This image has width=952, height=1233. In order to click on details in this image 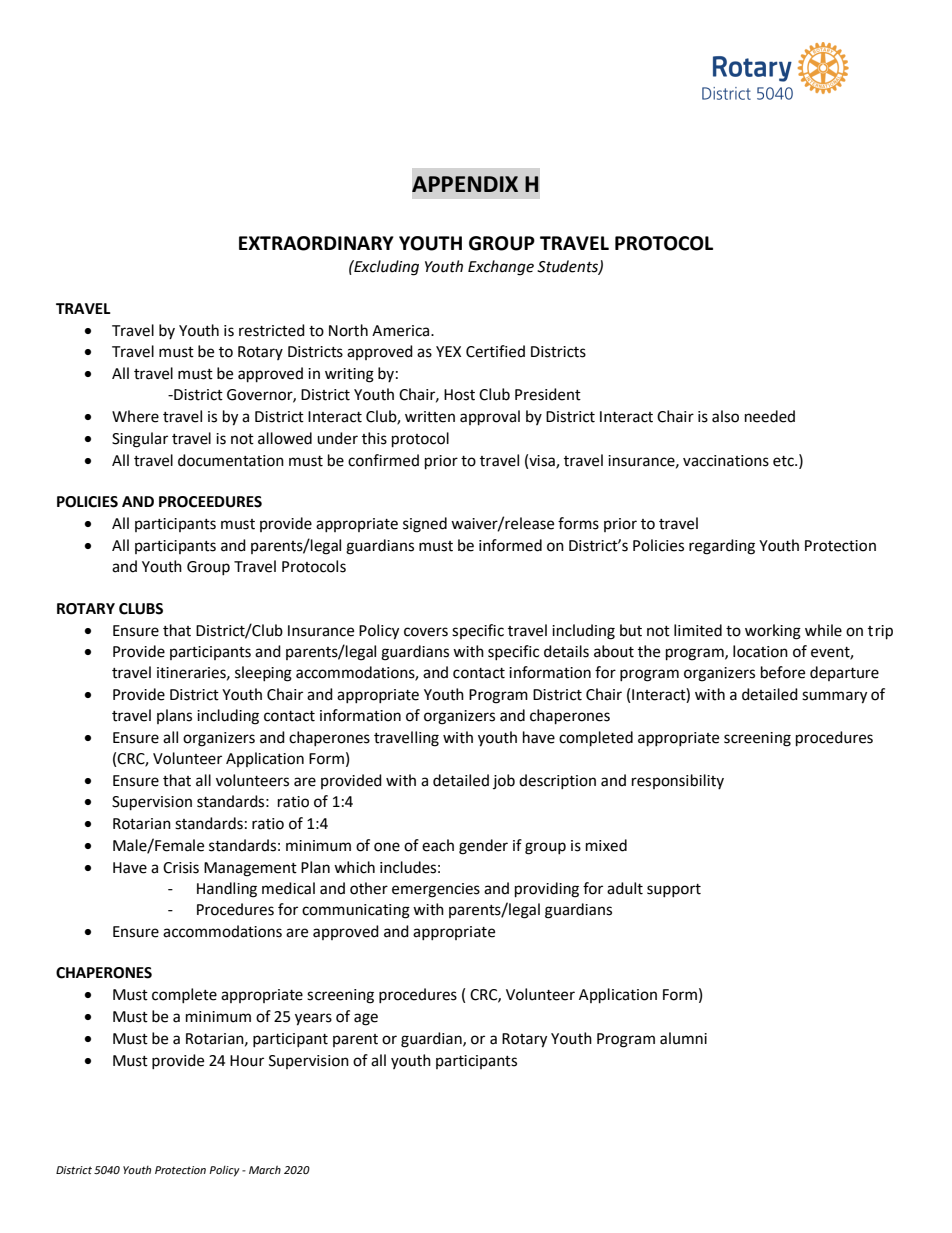, I will do `click(566, 651)`.
